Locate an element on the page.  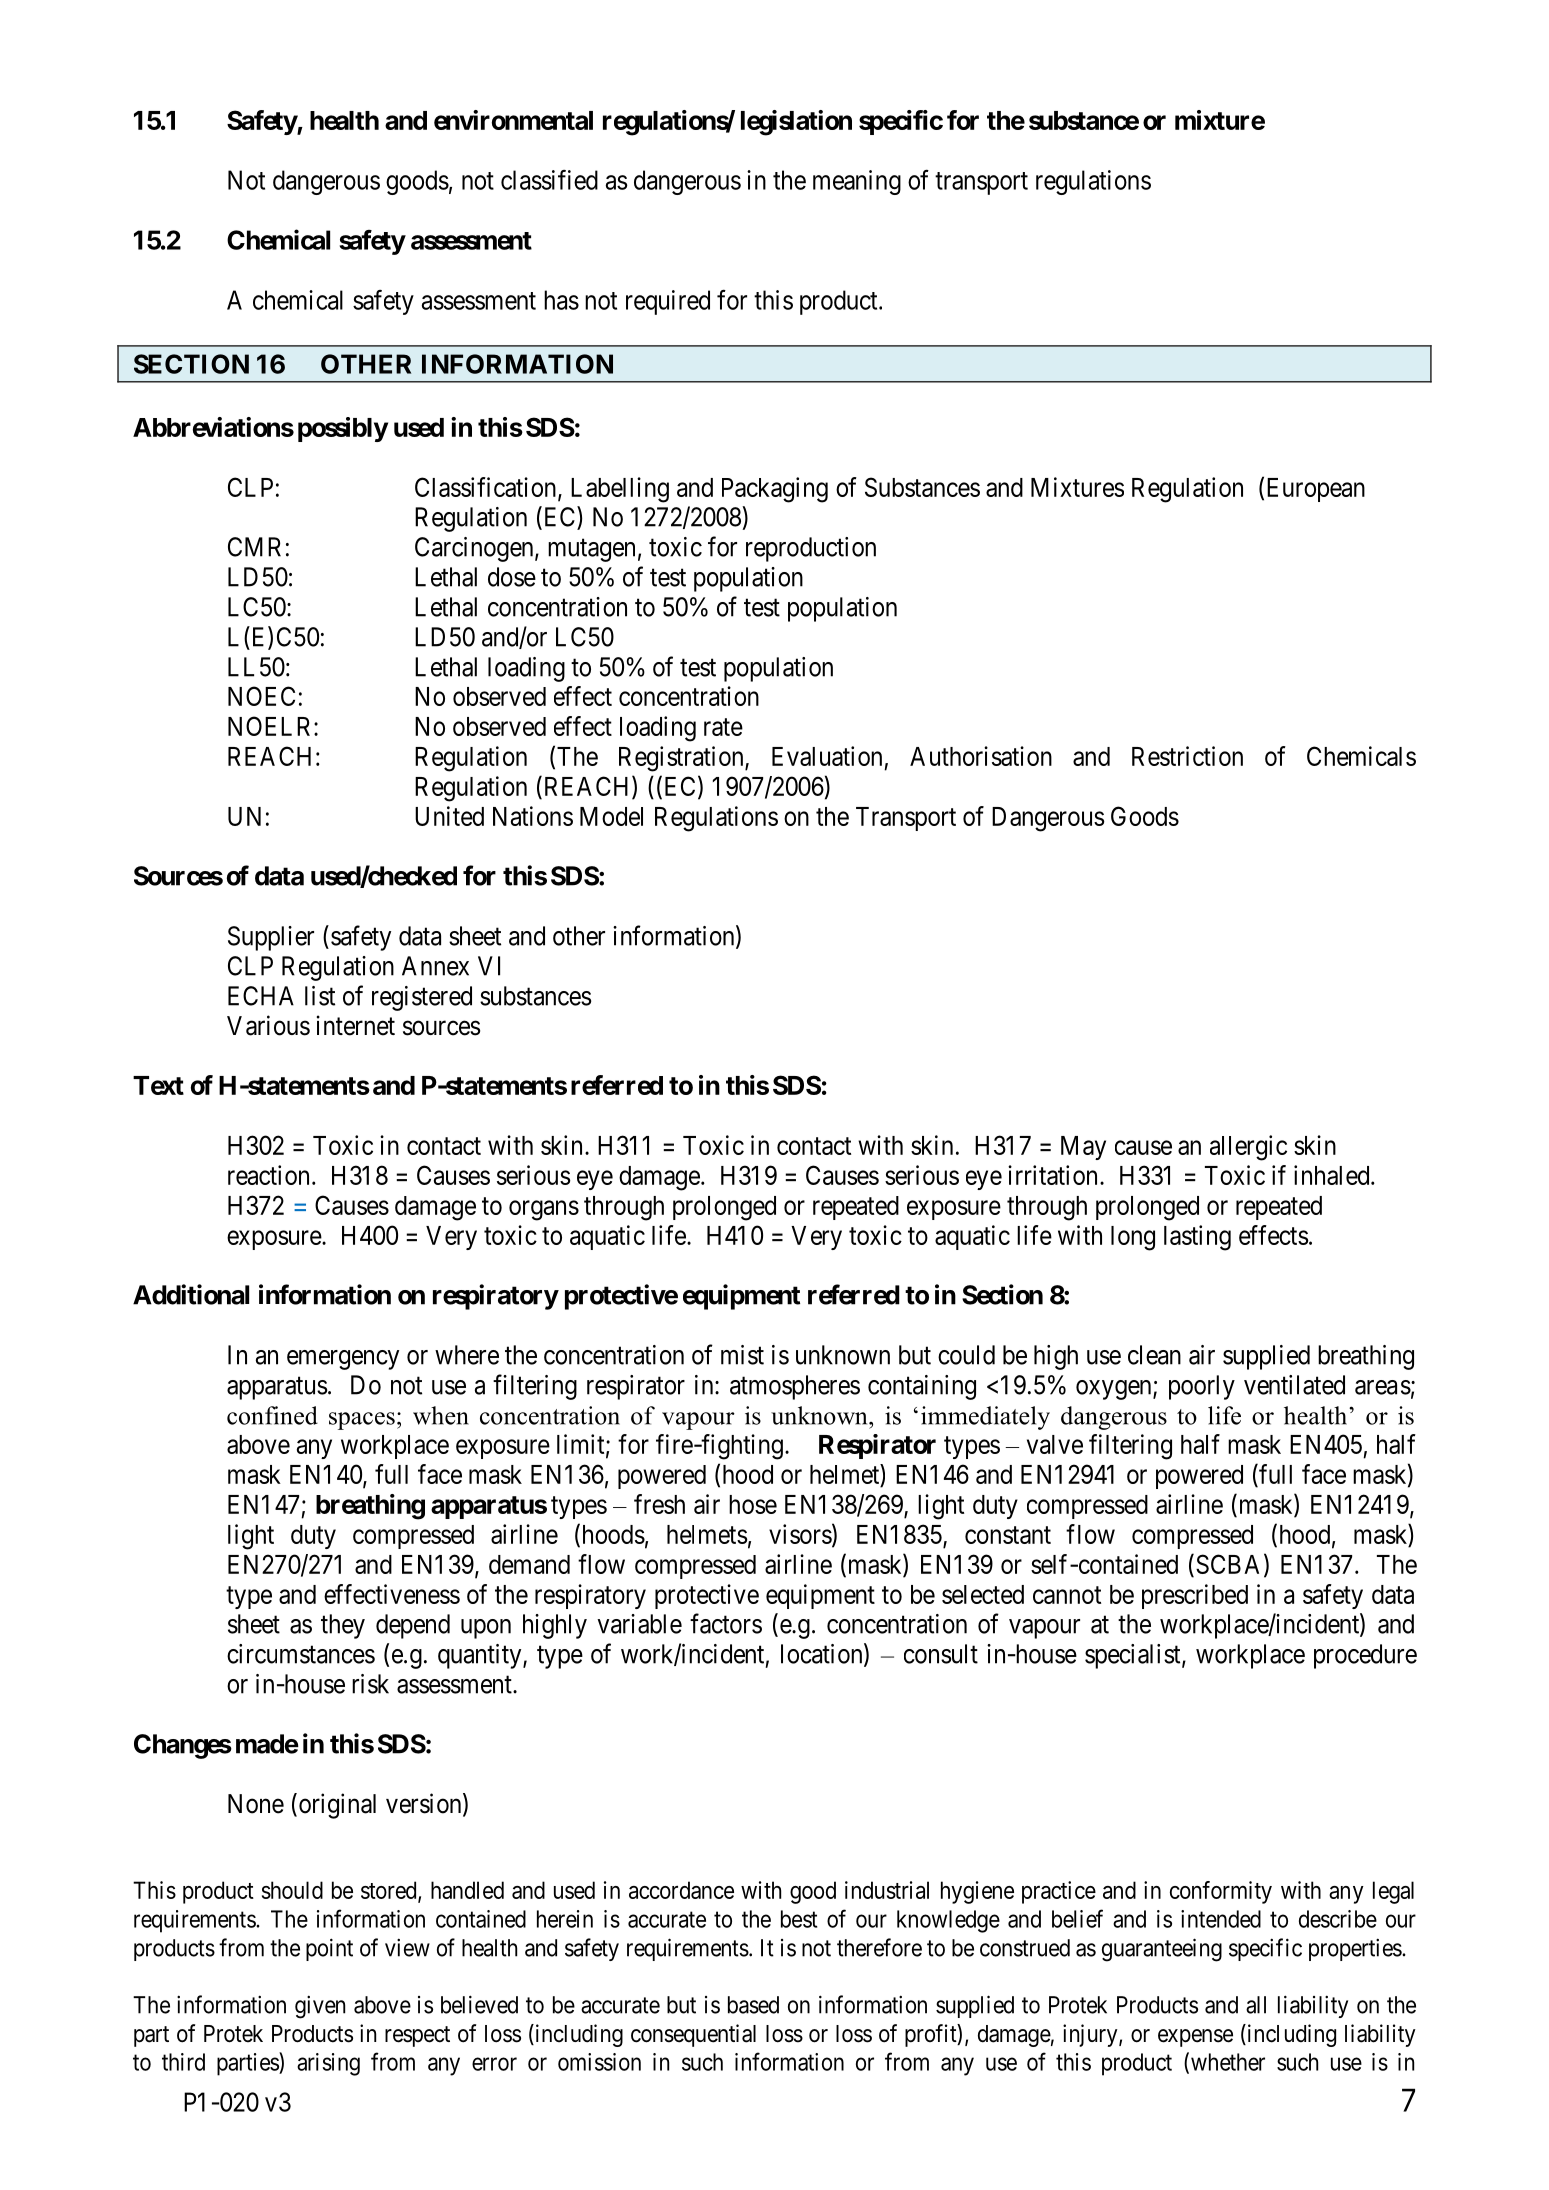
CMR is located at coordinates (254, 547).
